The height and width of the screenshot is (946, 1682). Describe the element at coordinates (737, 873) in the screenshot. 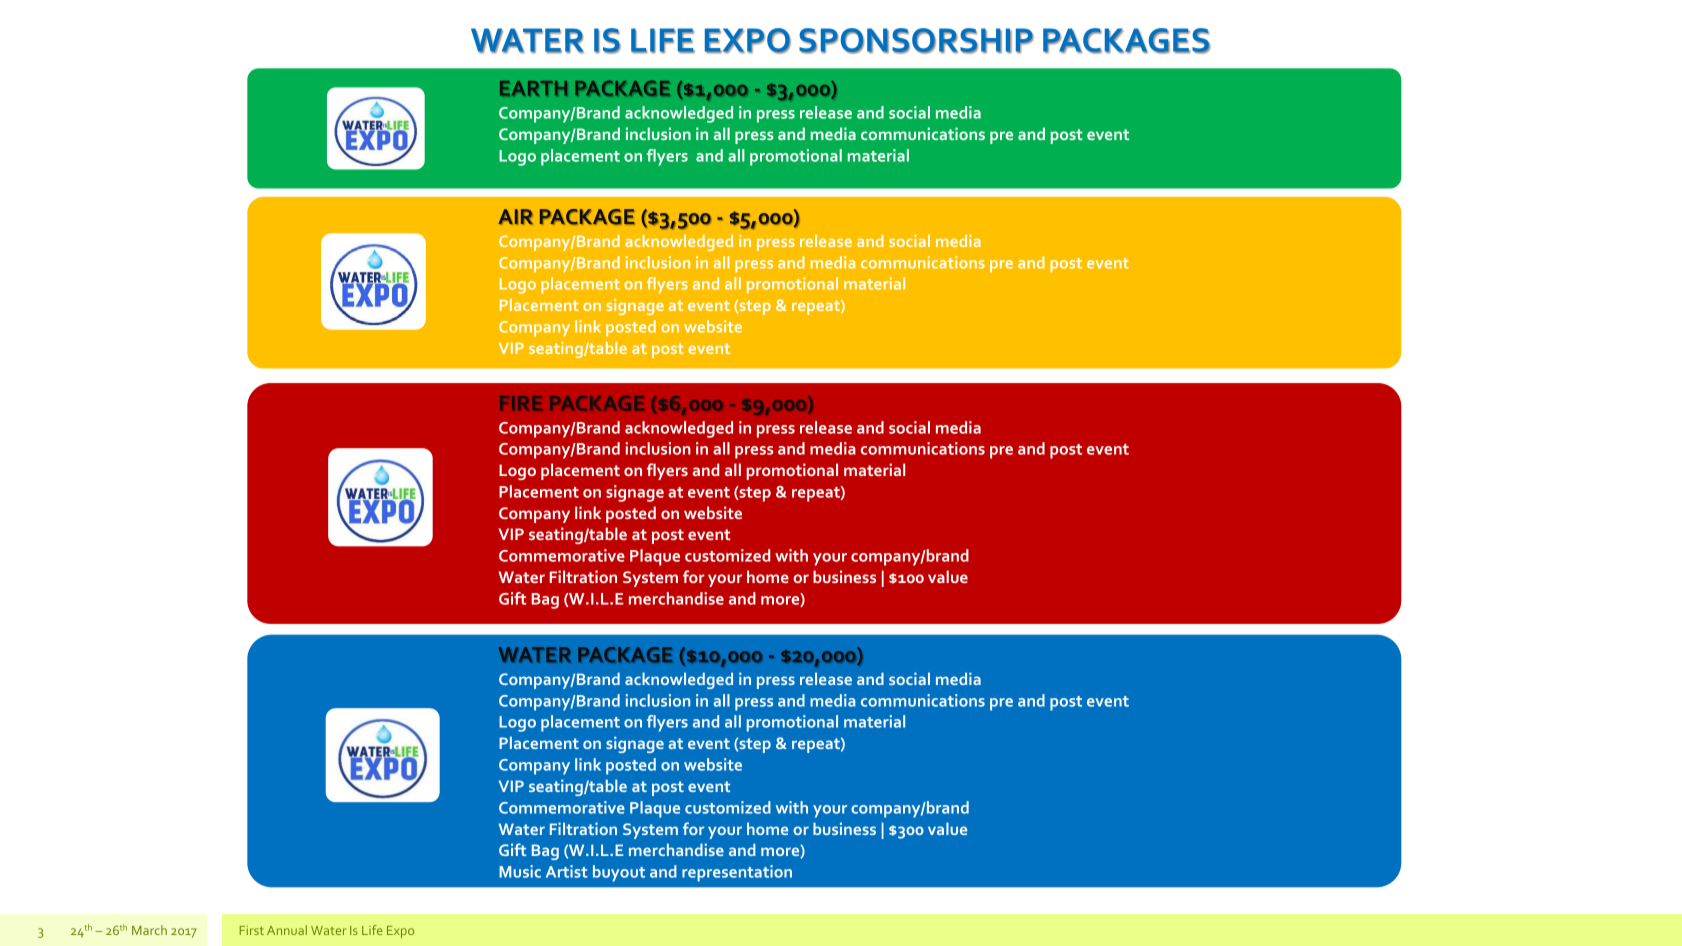

I see `representation` at that location.
